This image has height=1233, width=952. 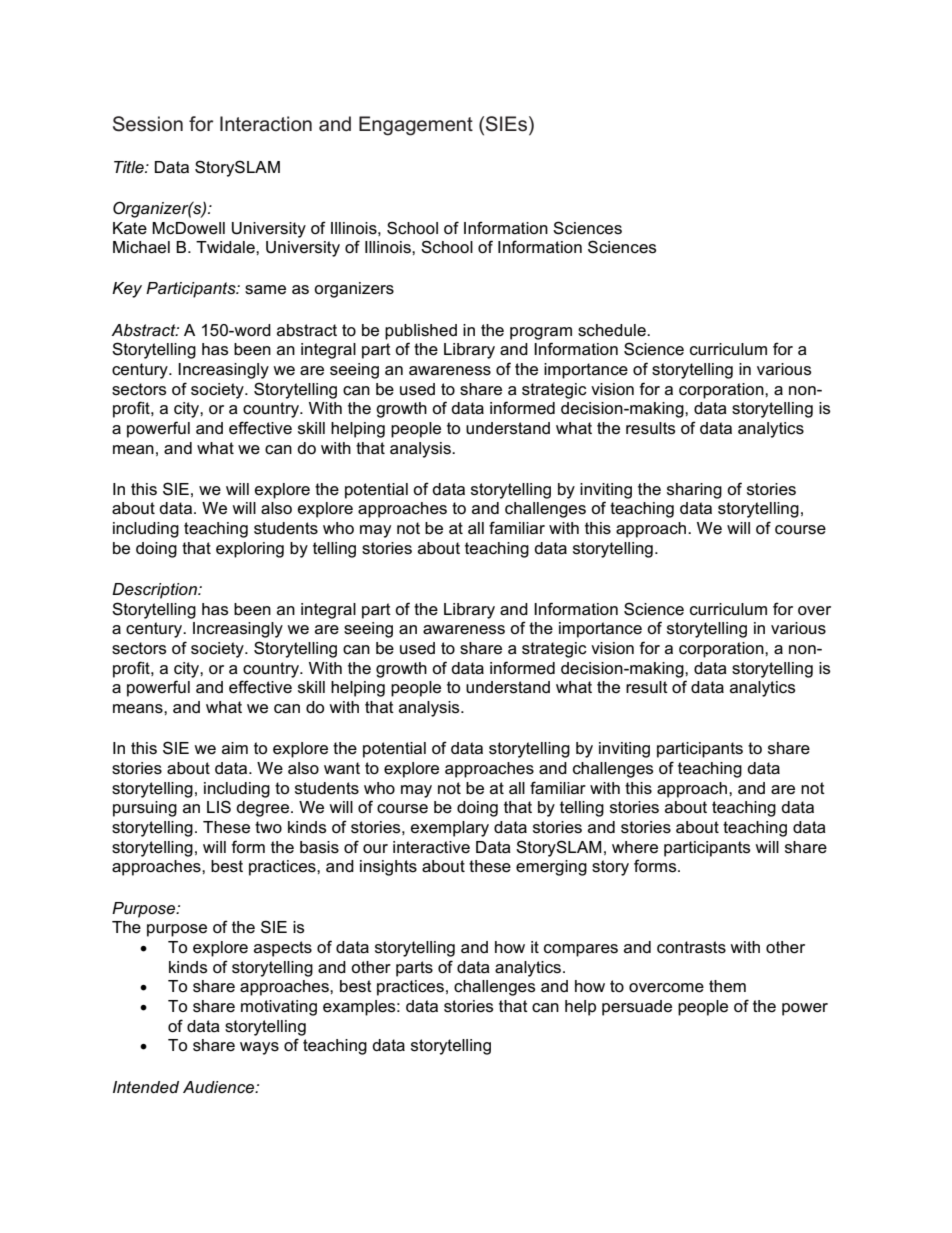 I want to click on where, so click(x=635, y=847).
